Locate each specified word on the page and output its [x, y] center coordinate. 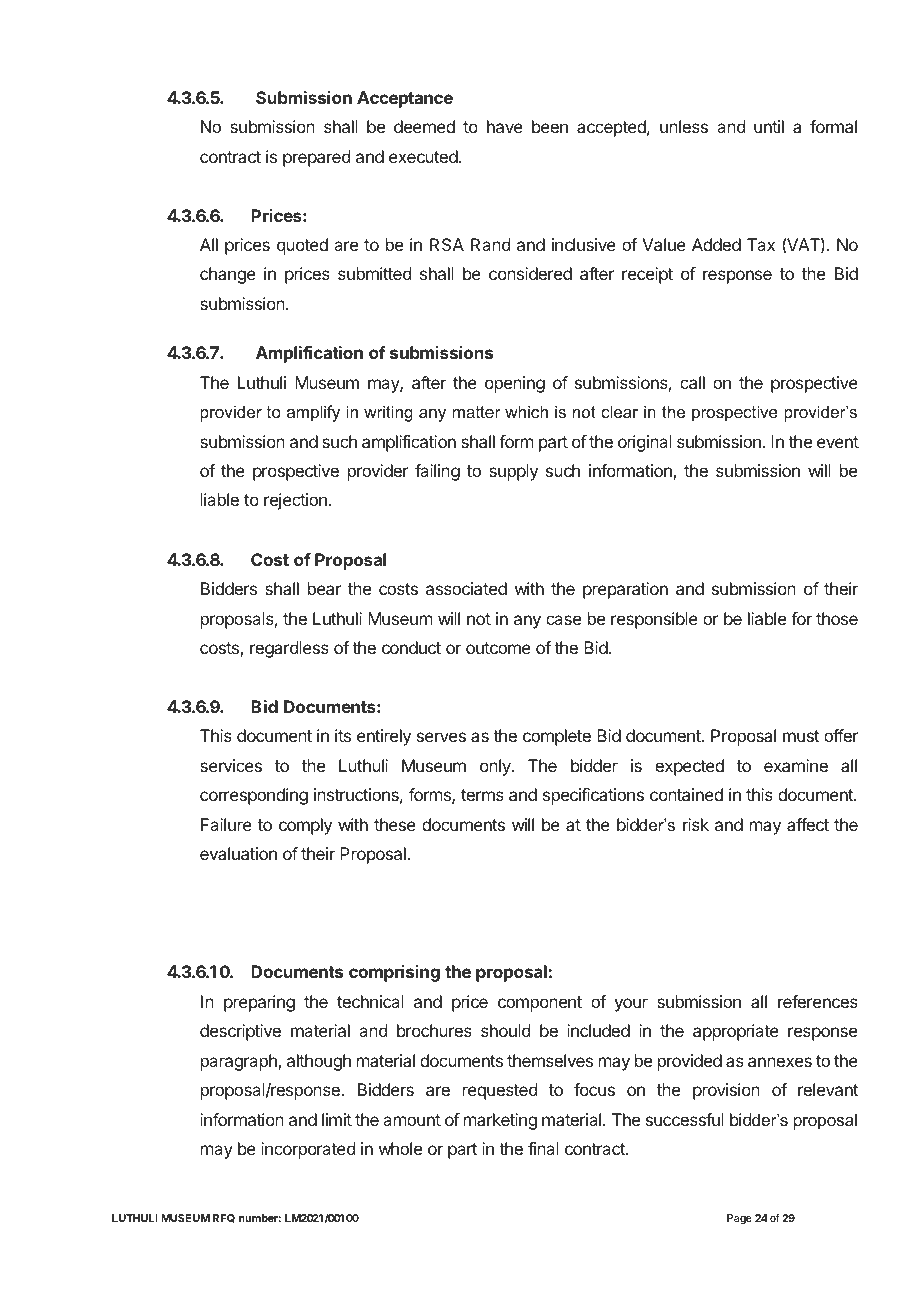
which [526, 411]
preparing [259, 1003]
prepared [316, 158]
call [692, 382]
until [769, 126]
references [818, 1001]
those [837, 618]
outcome [498, 648]
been [550, 126]
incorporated [308, 1150]
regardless [289, 649]
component [540, 1004]
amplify [313, 413]
